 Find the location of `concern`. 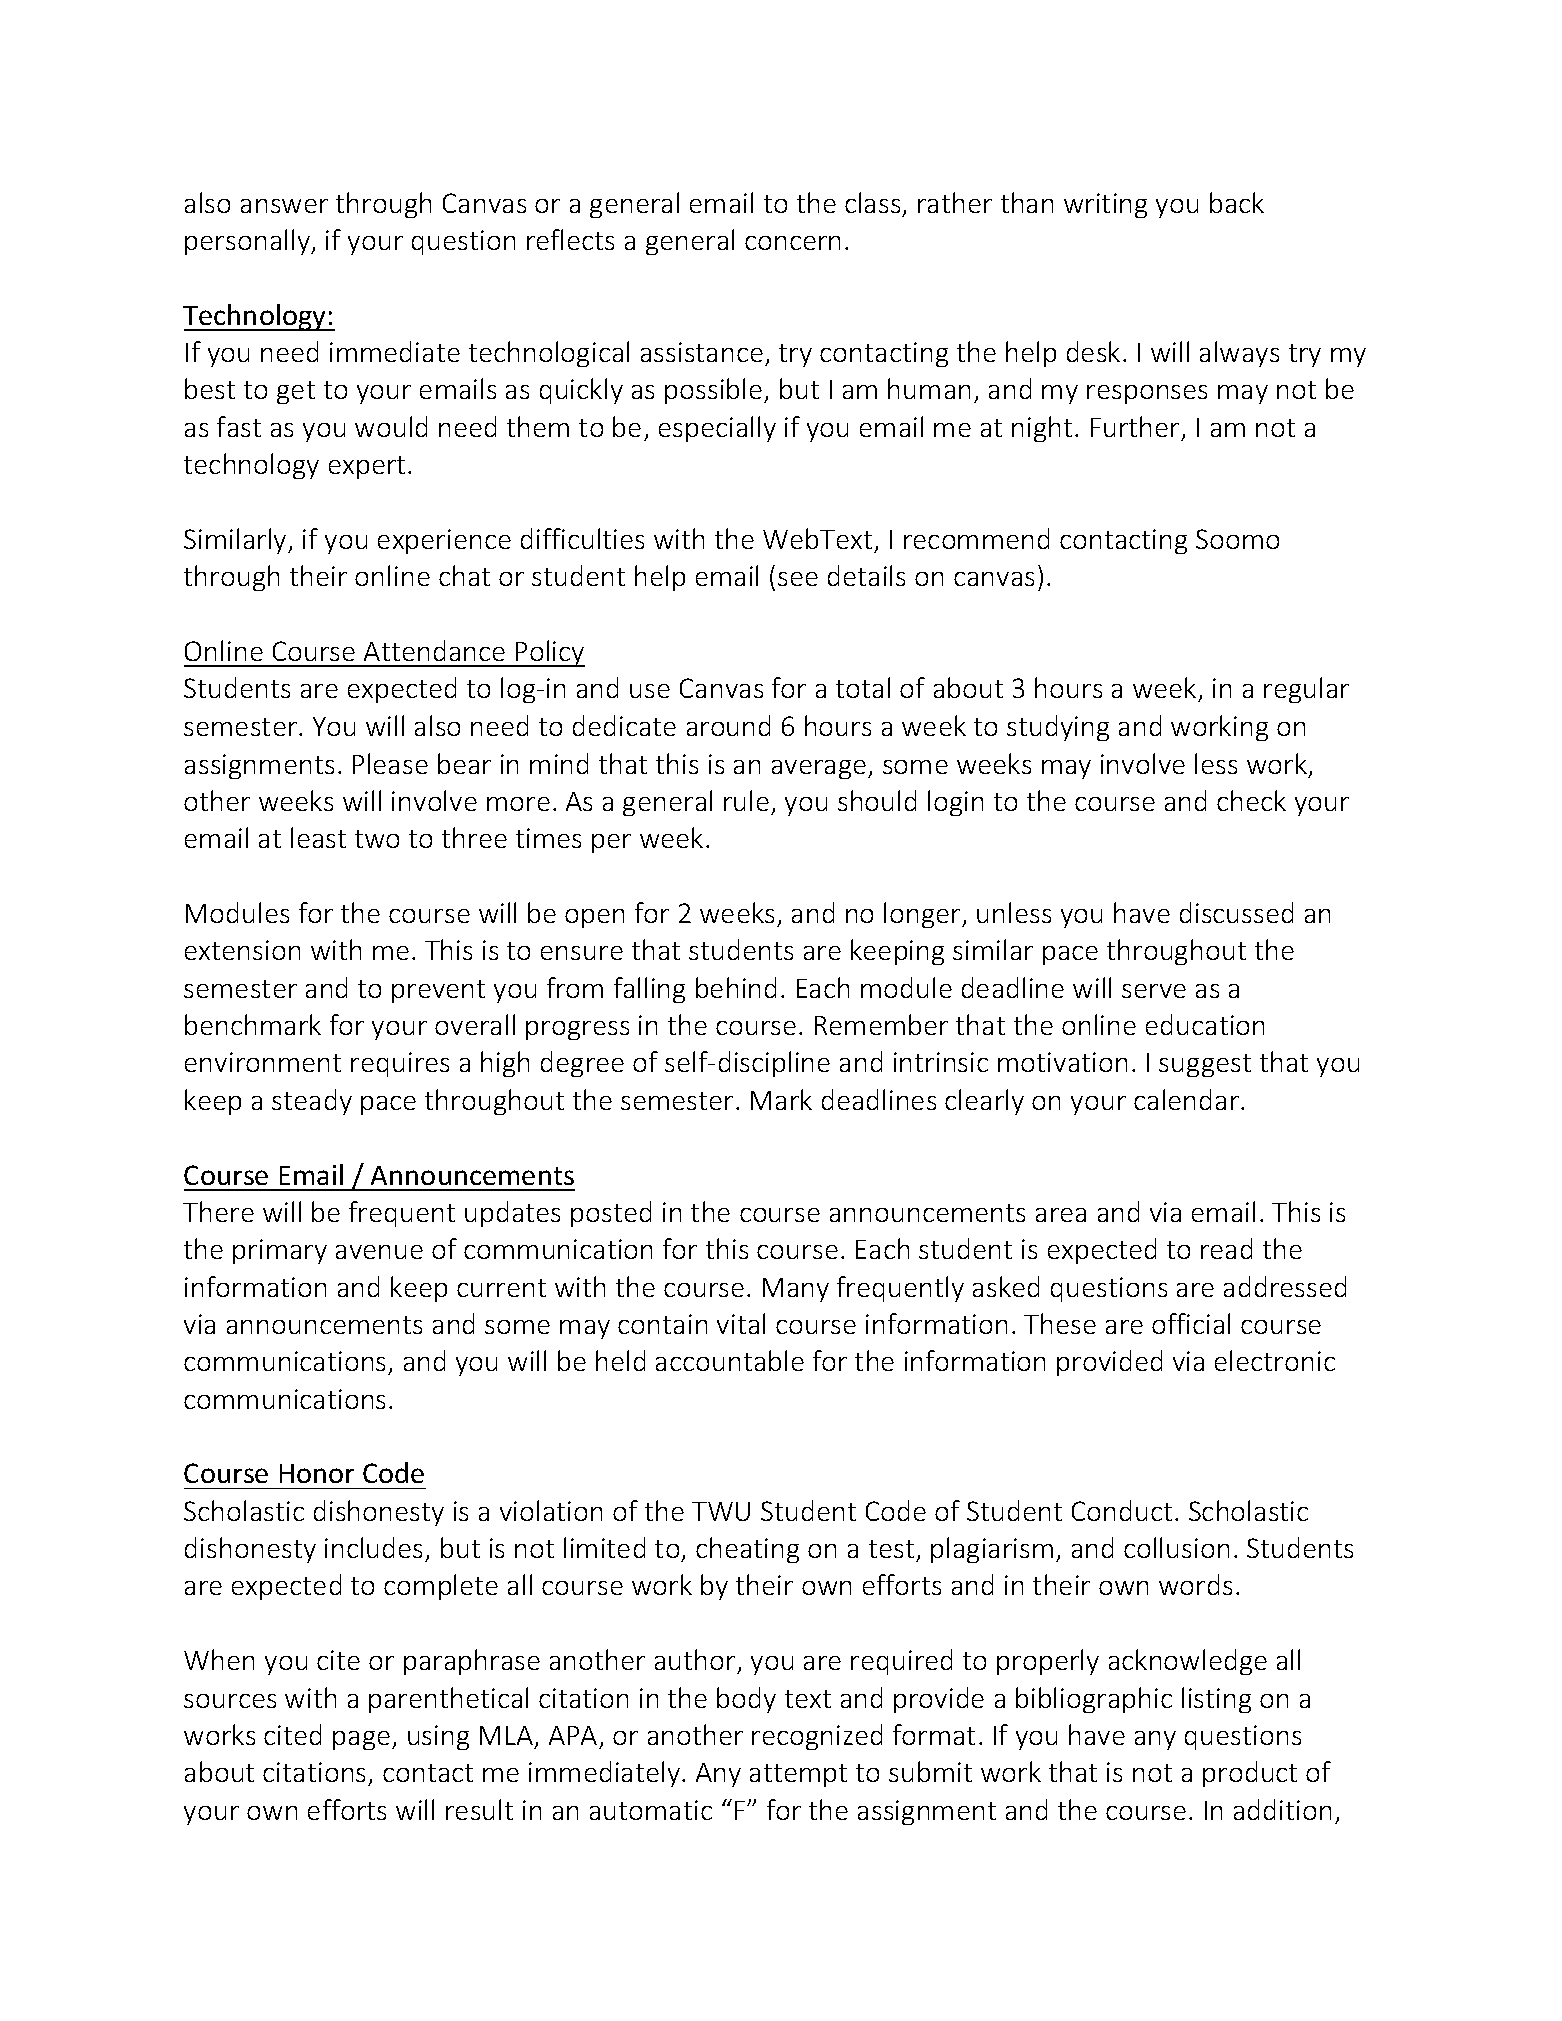

concern is located at coordinates (792, 243).
